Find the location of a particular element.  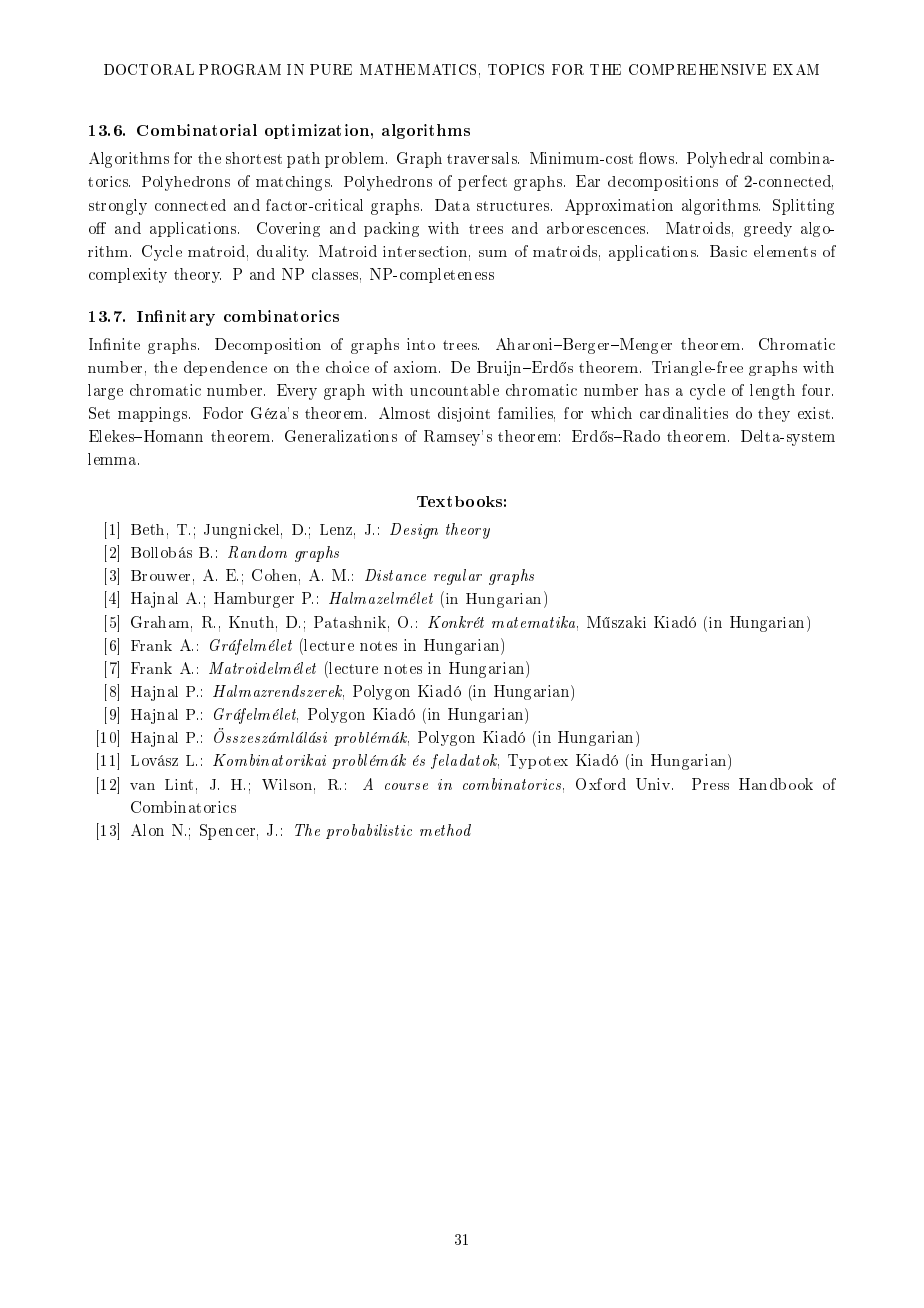

lemma is located at coordinates (113, 459).
